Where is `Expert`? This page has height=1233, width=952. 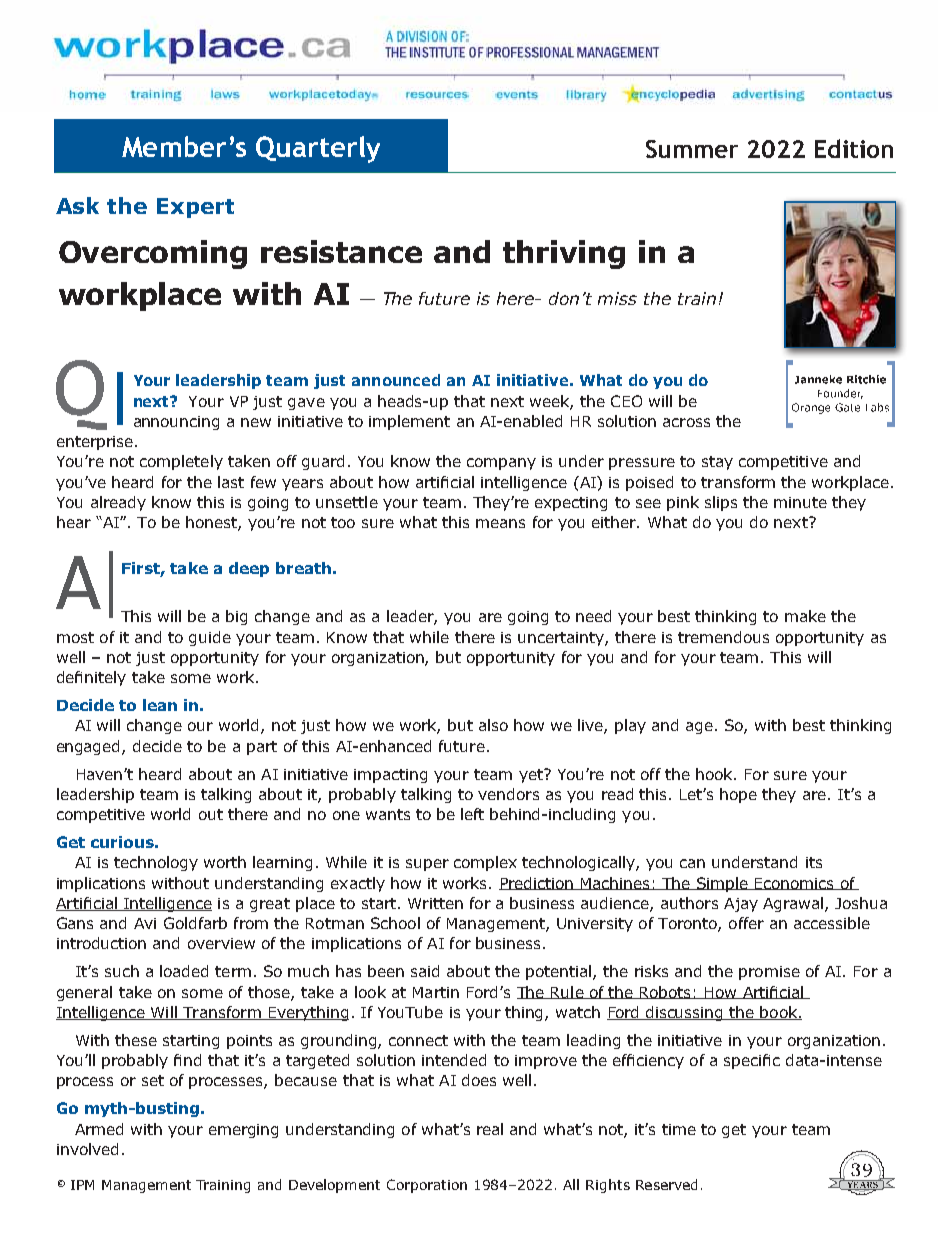 Expert is located at coordinates (195, 208).
